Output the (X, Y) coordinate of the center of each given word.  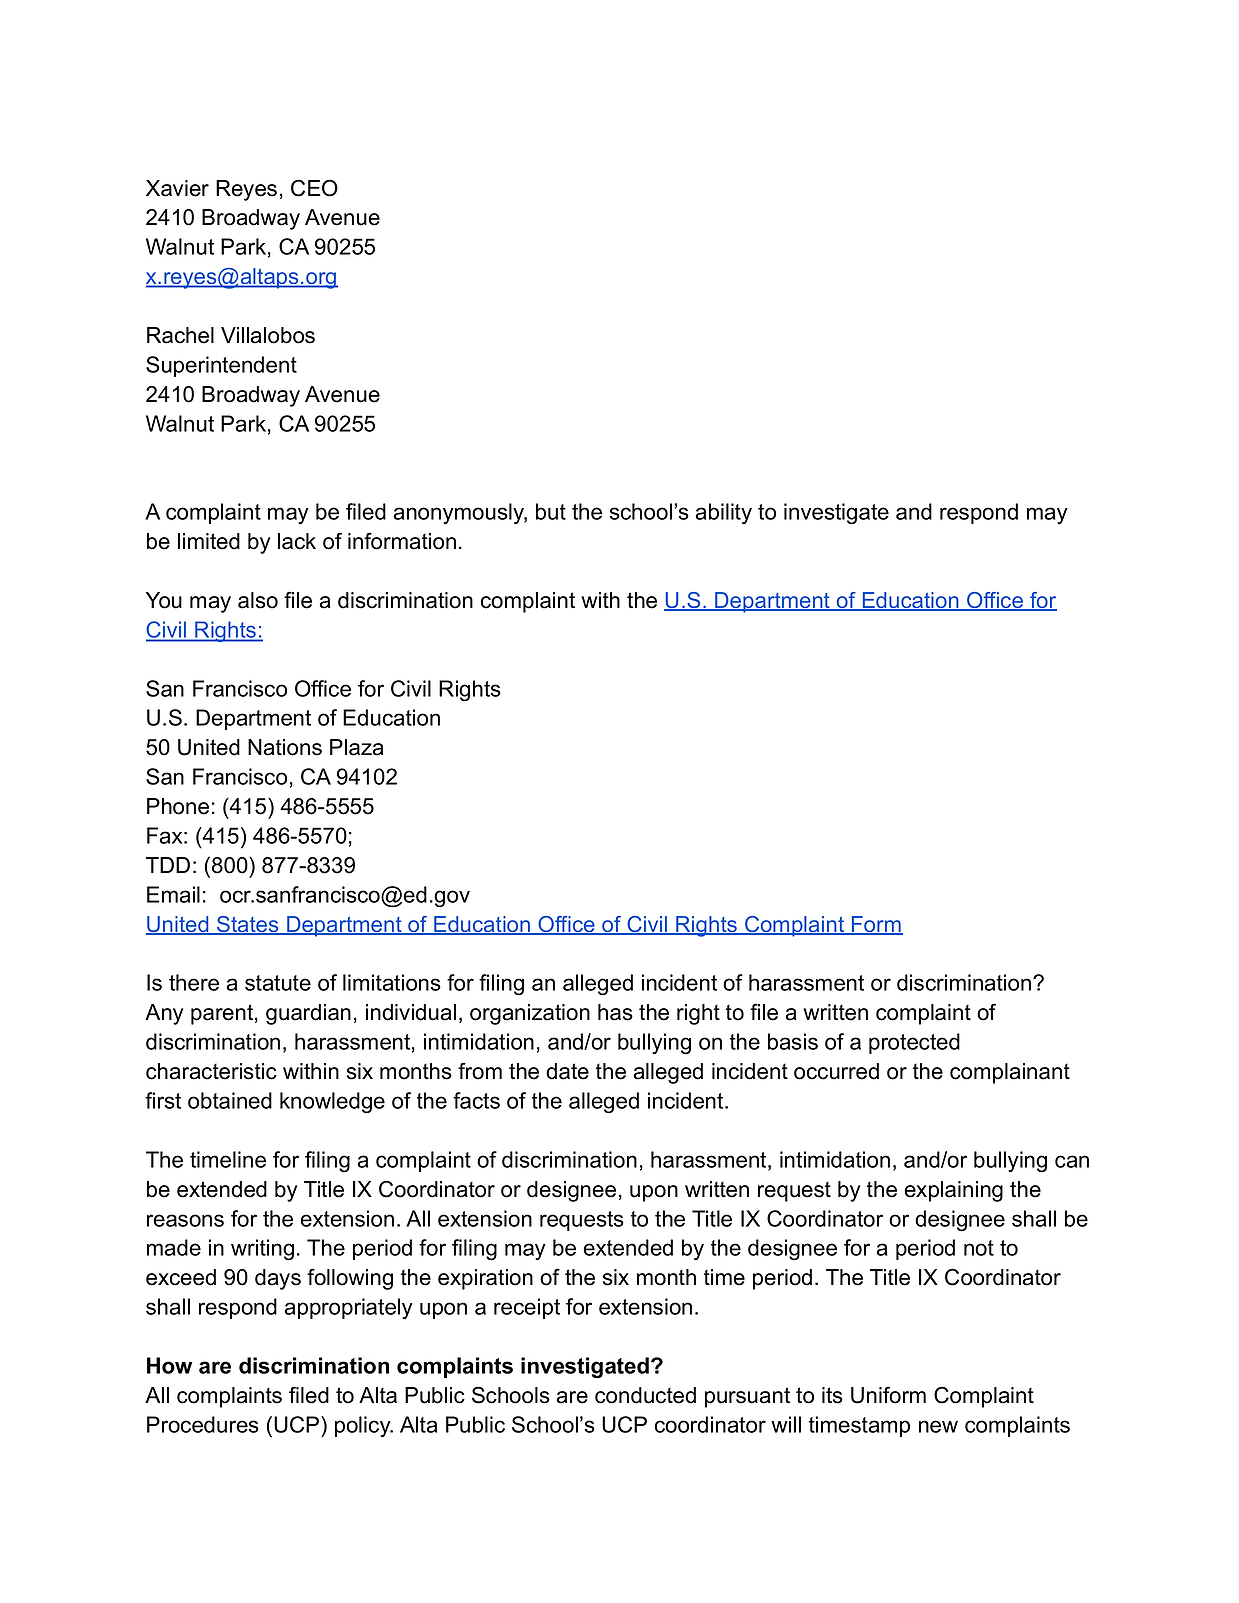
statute (278, 983)
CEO (314, 188)
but (551, 511)
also (258, 600)
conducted (645, 1395)
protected (914, 1043)
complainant (1010, 1073)
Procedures (203, 1424)
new (938, 1426)
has (615, 1012)
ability (723, 513)
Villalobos (268, 335)
